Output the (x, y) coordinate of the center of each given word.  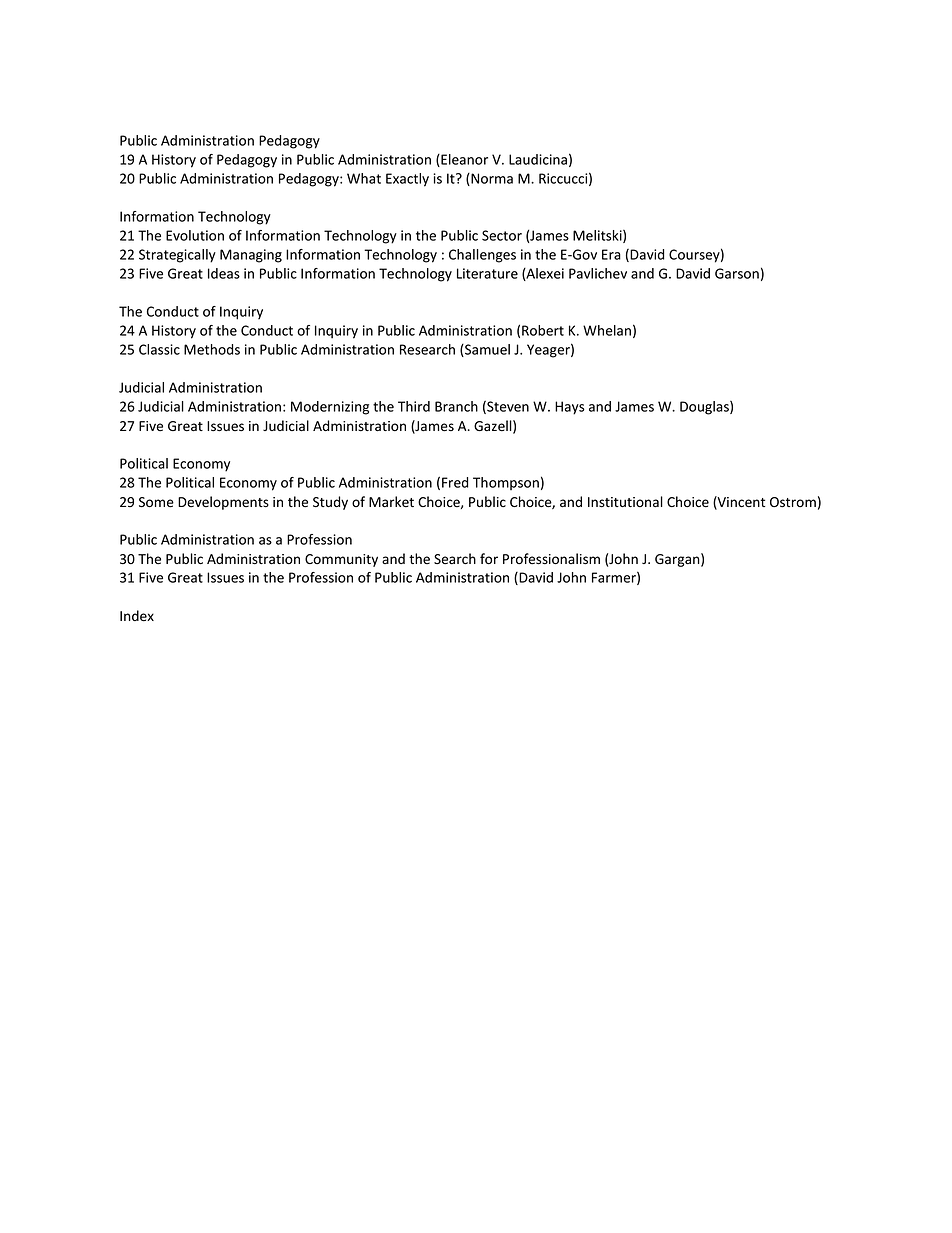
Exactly (407, 180)
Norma (491, 179)
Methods (212, 349)
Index (137, 616)
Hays (570, 408)
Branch (456, 406)
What (364, 178)
